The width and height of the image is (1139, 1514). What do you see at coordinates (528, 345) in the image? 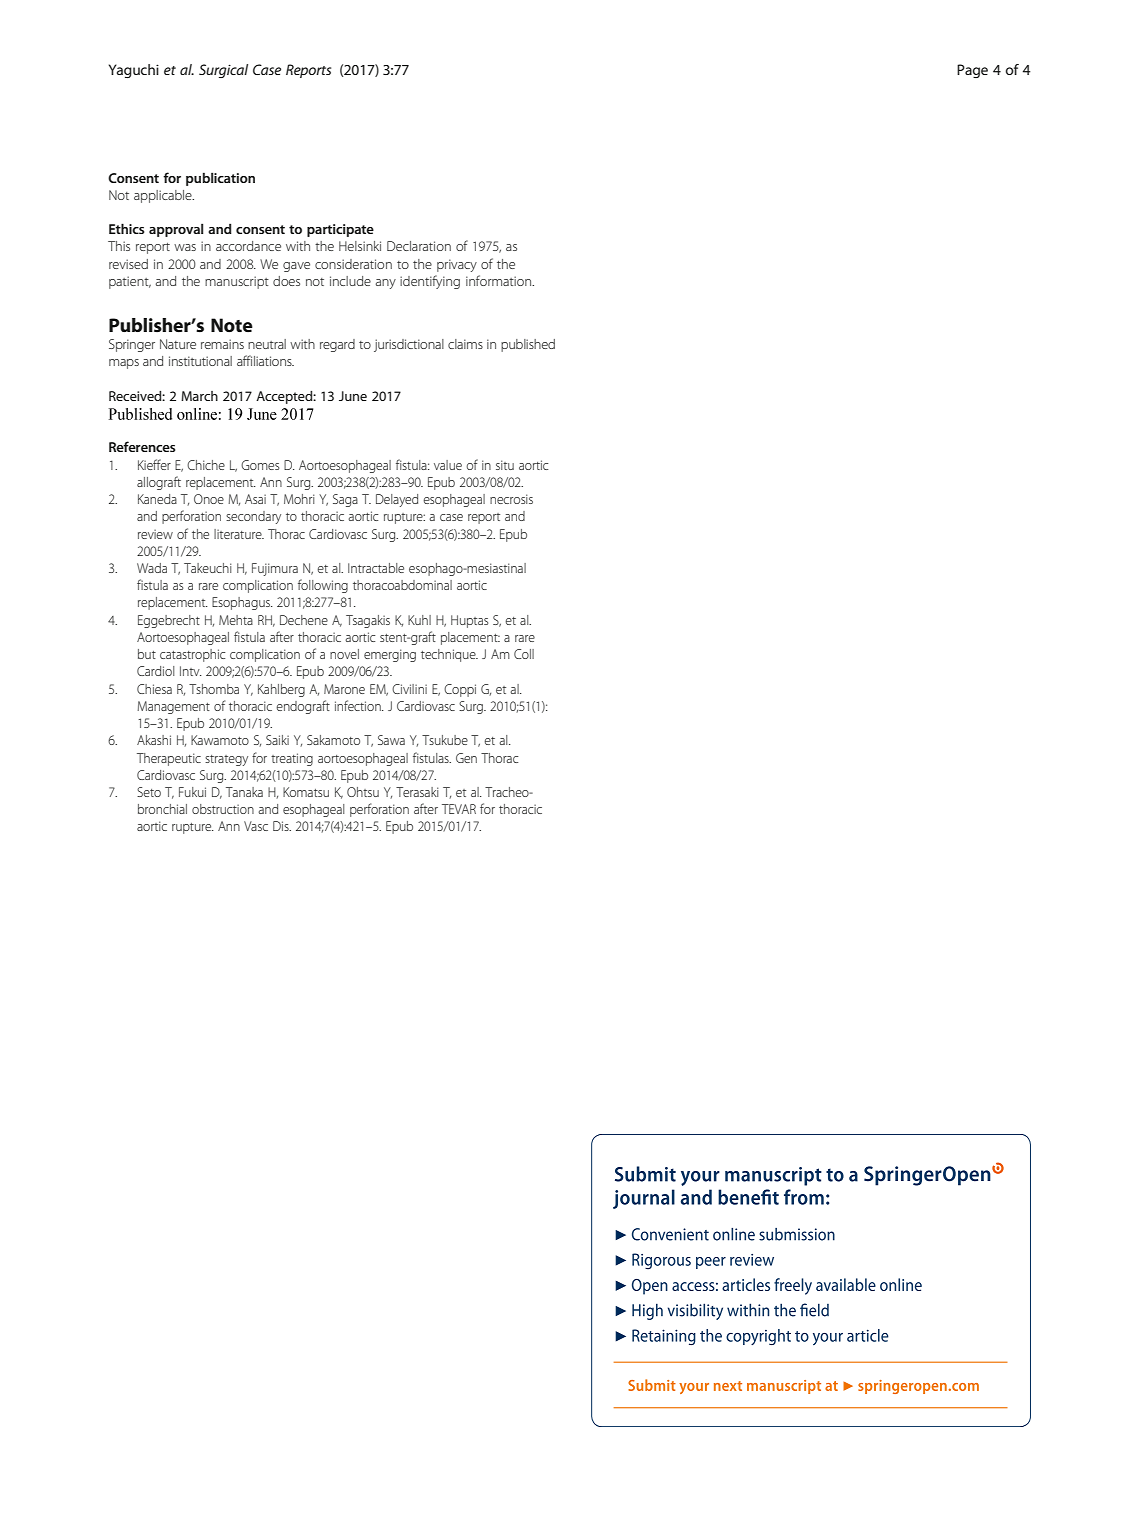
I see `published` at bounding box center [528, 345].
